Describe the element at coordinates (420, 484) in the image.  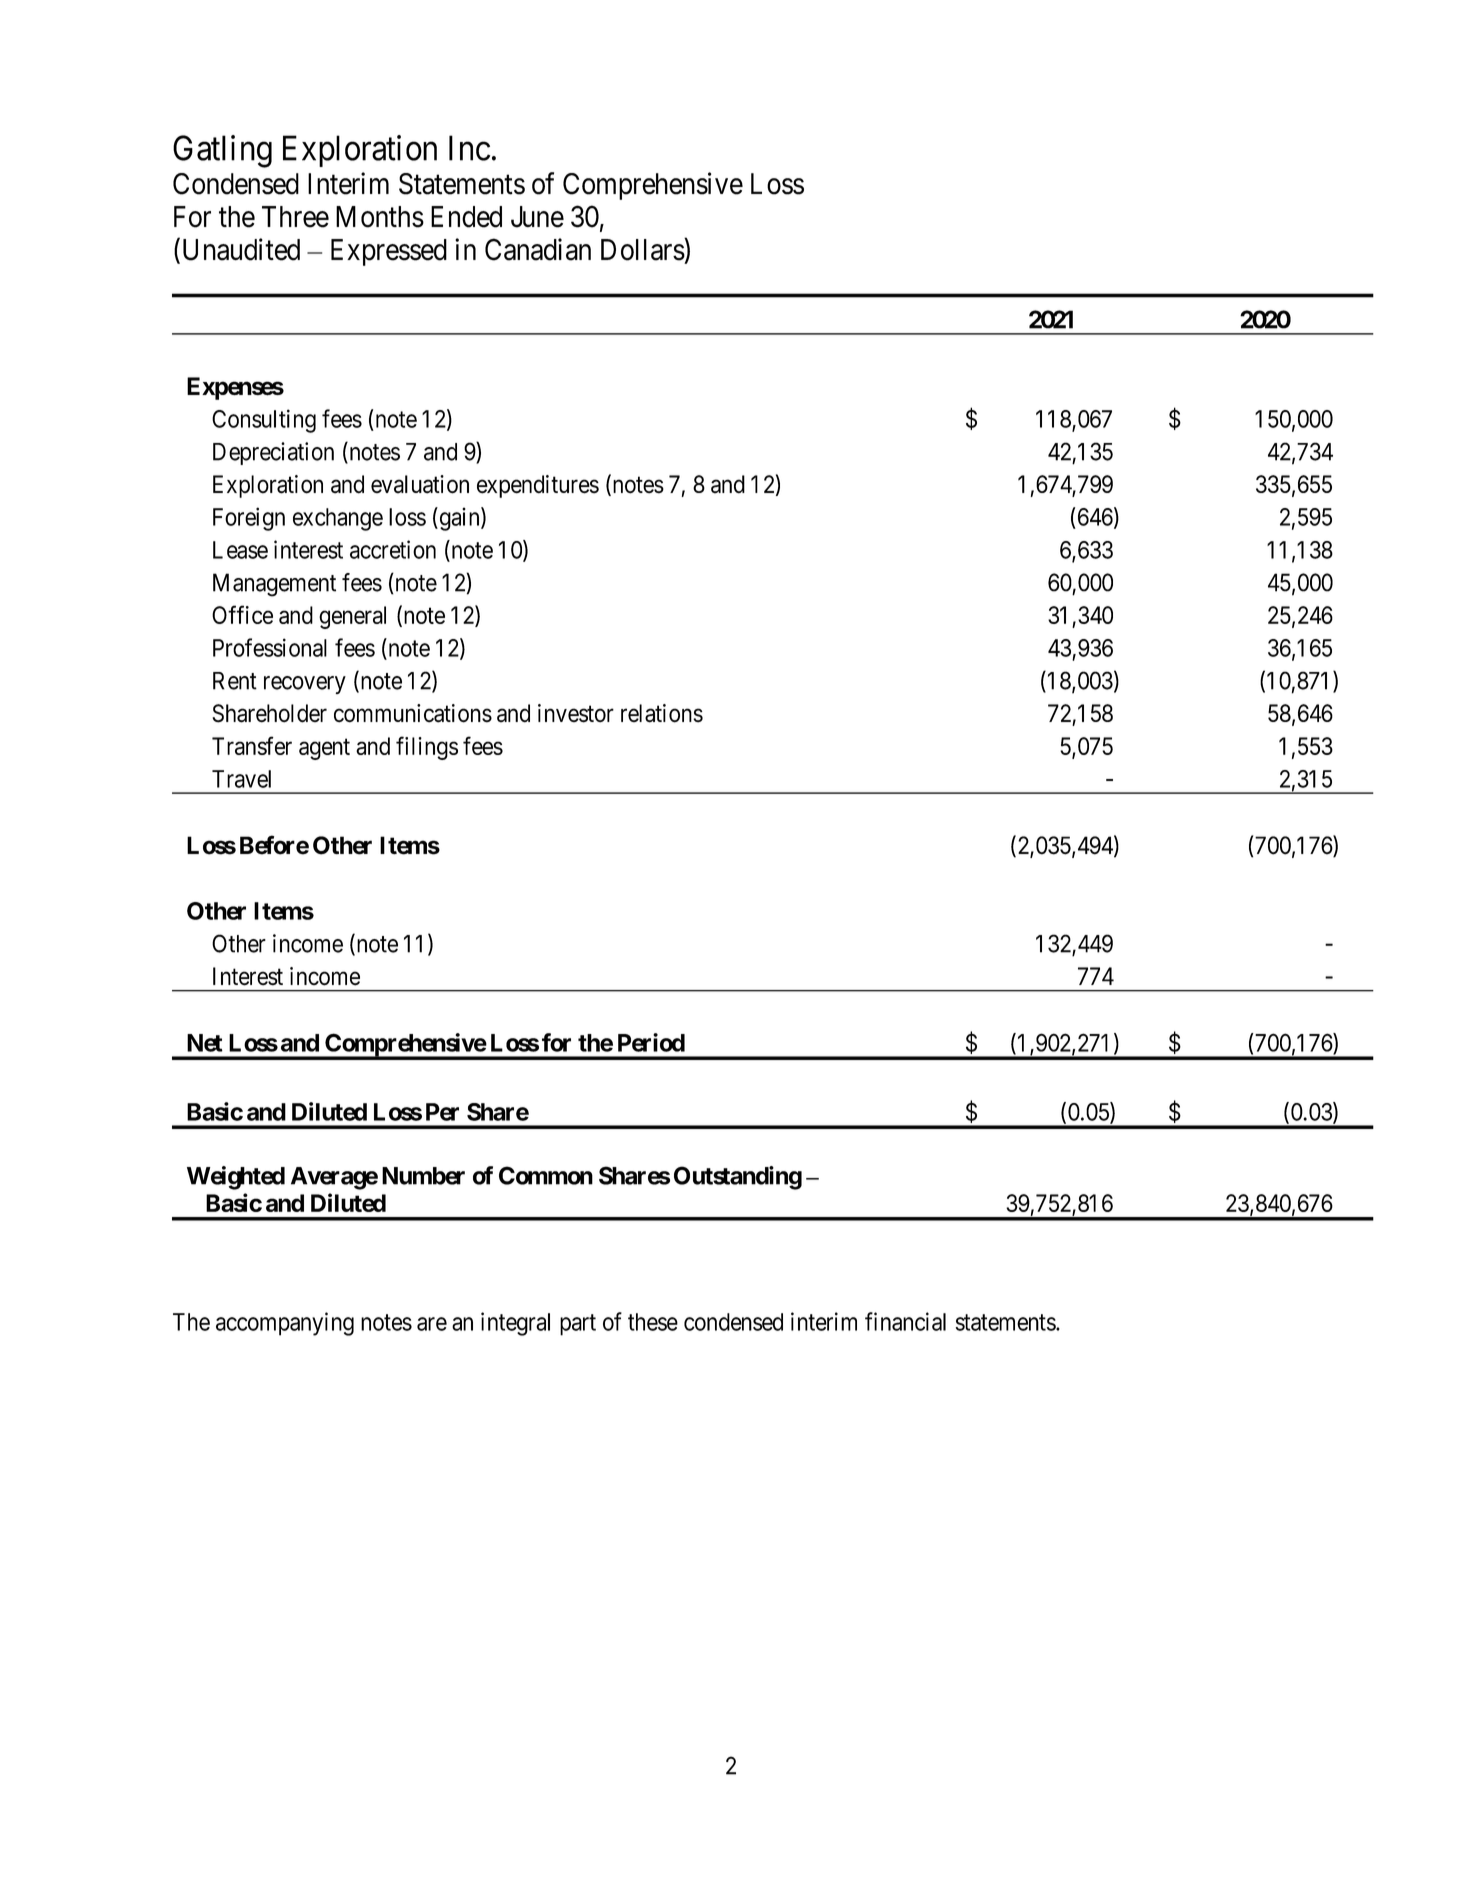
I see `evaluation` at that location.
